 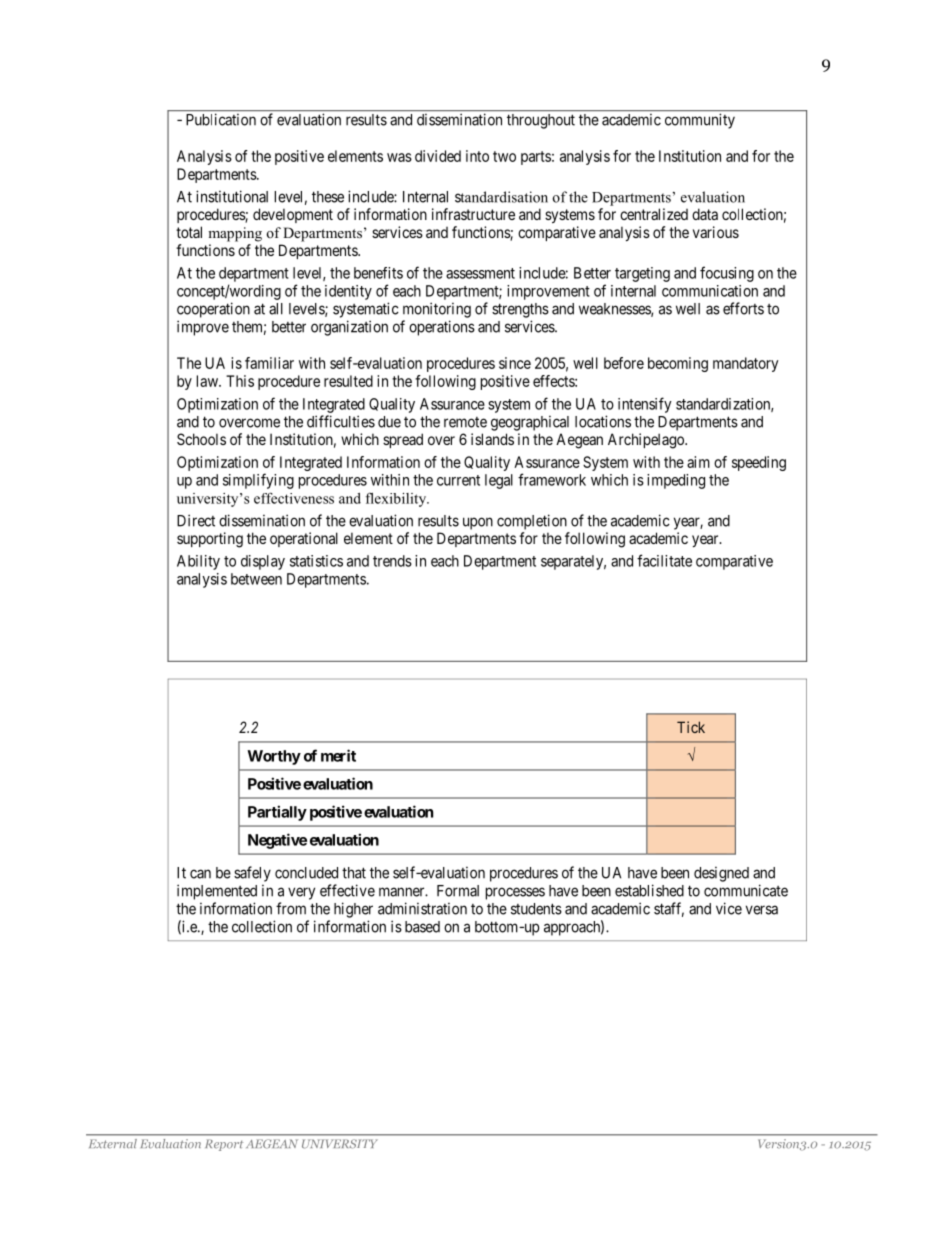 I want to click on divided, so click(x=438, y=156).
